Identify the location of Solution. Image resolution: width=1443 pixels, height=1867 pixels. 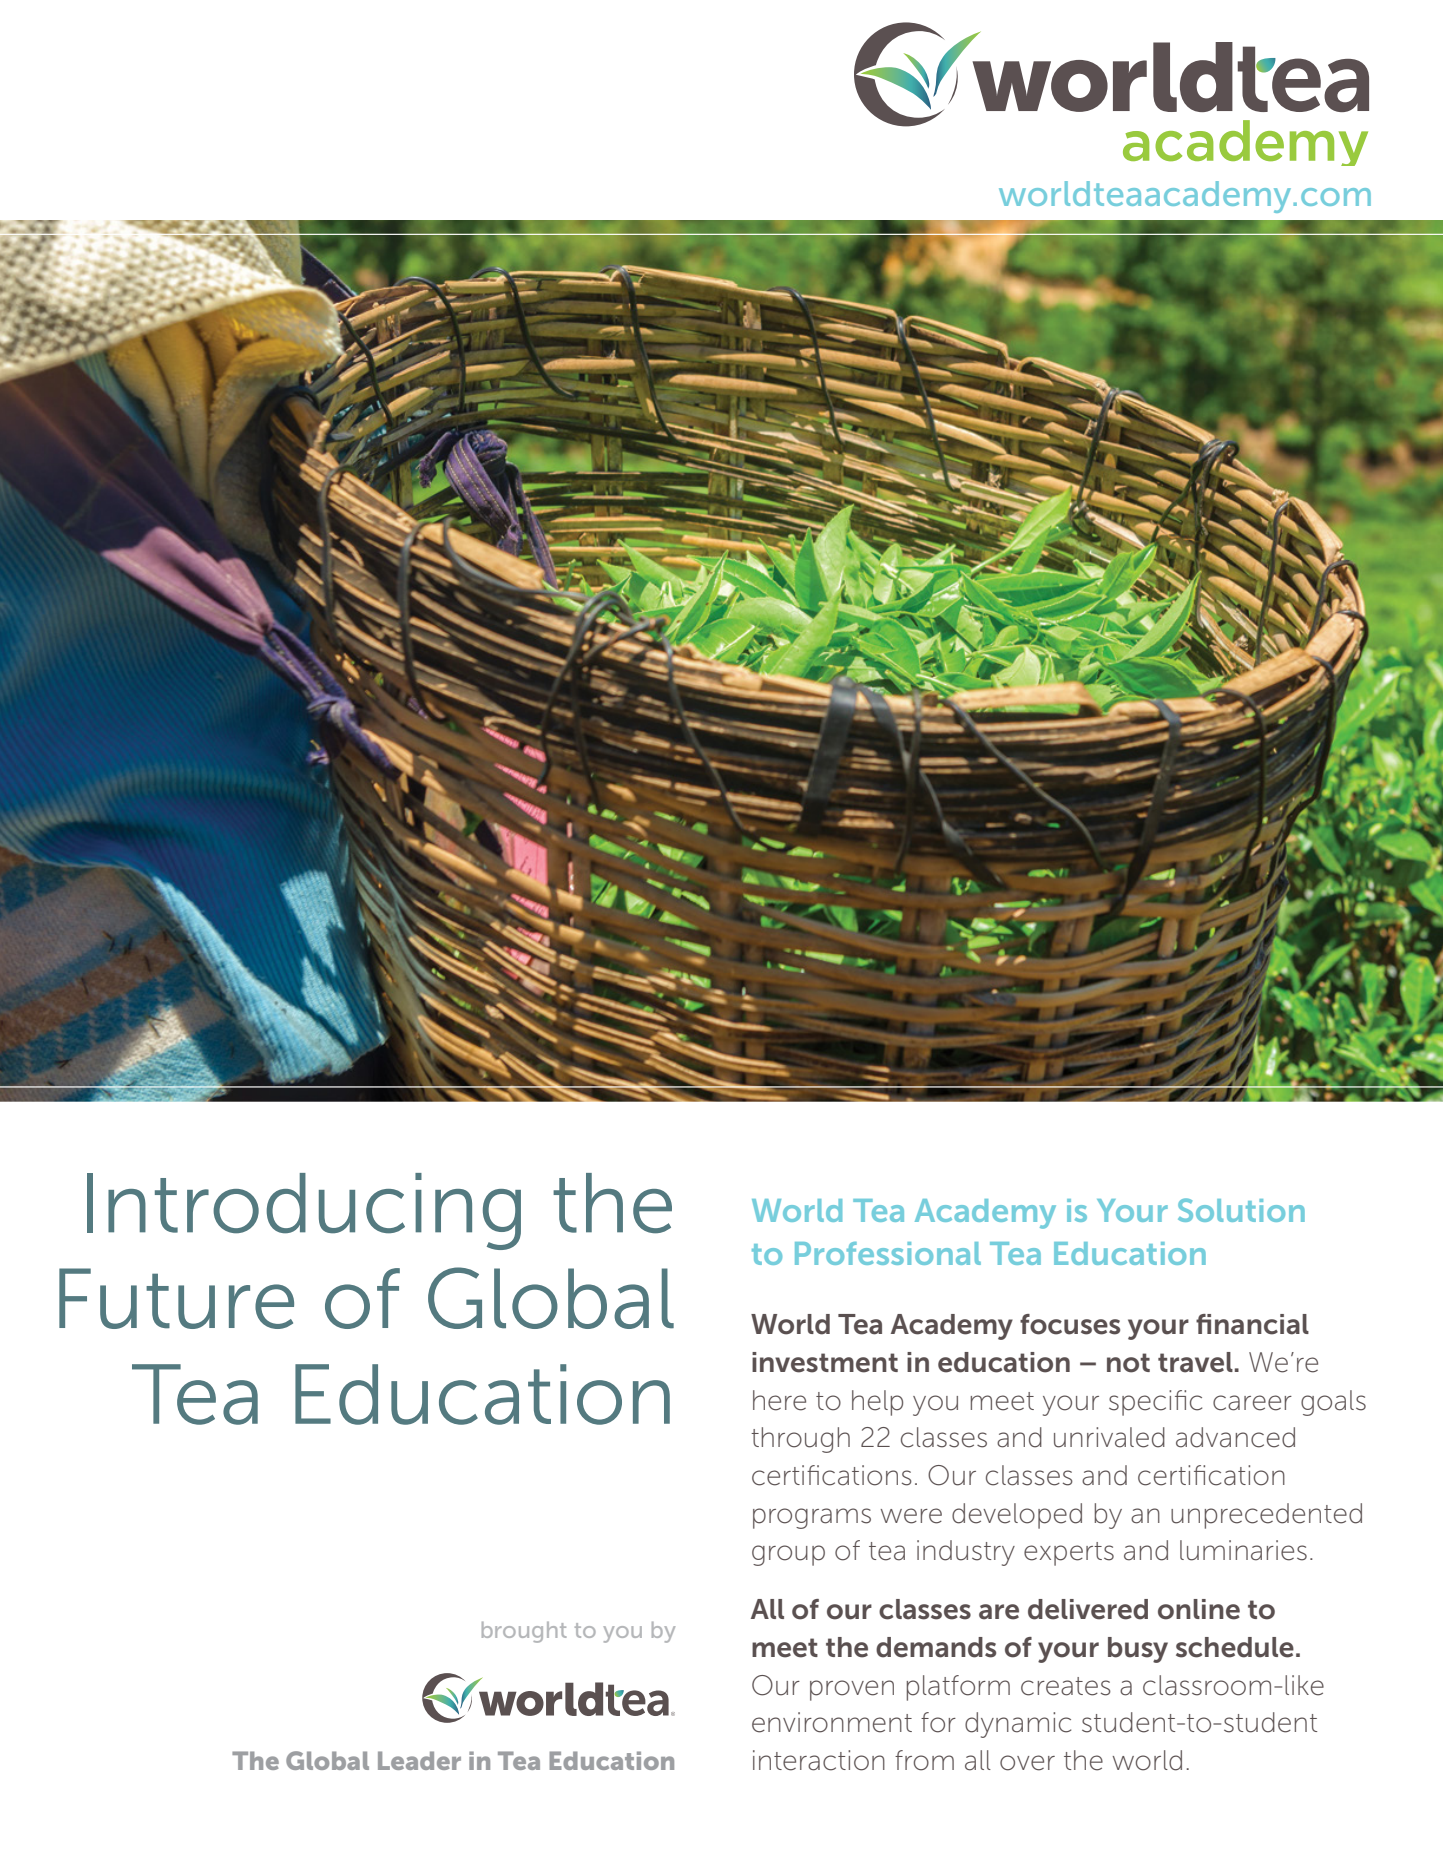
(1241, 1210).
